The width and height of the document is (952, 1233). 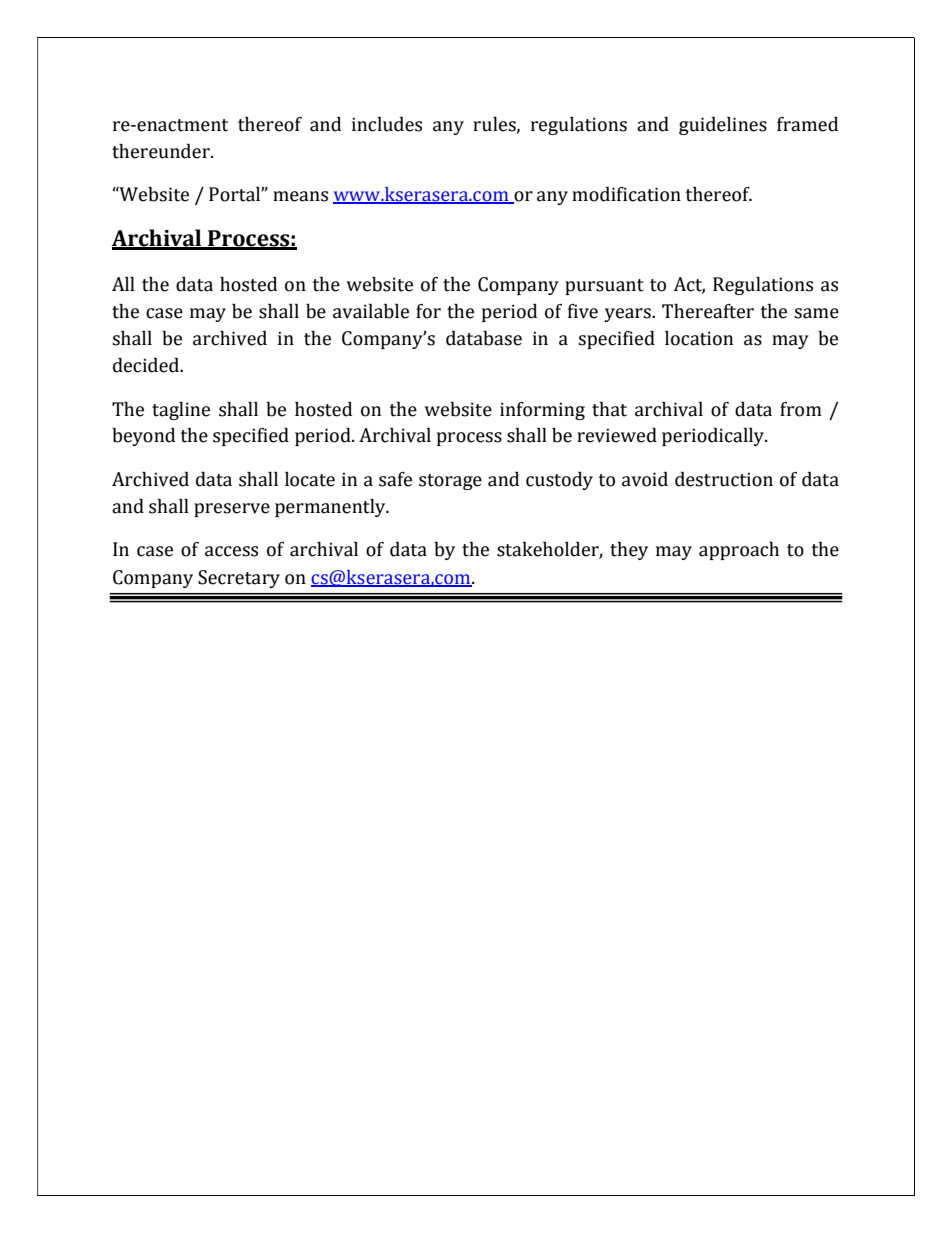 What do you see at coordinates (542, 411) in the document?
I see `informing` at bounding box center [542, 411].
